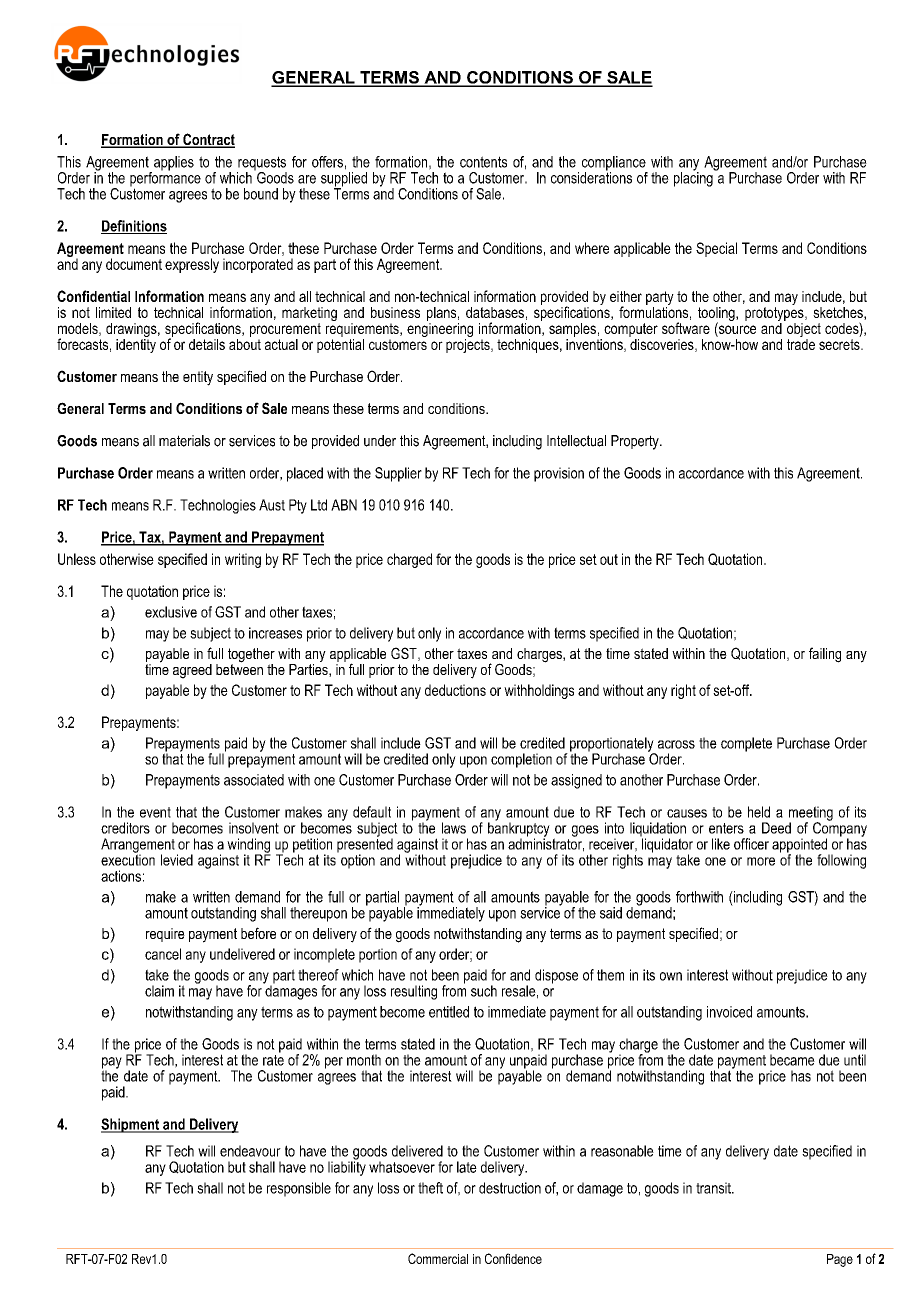  I want to click on Commercial, so click(438, 1258).
